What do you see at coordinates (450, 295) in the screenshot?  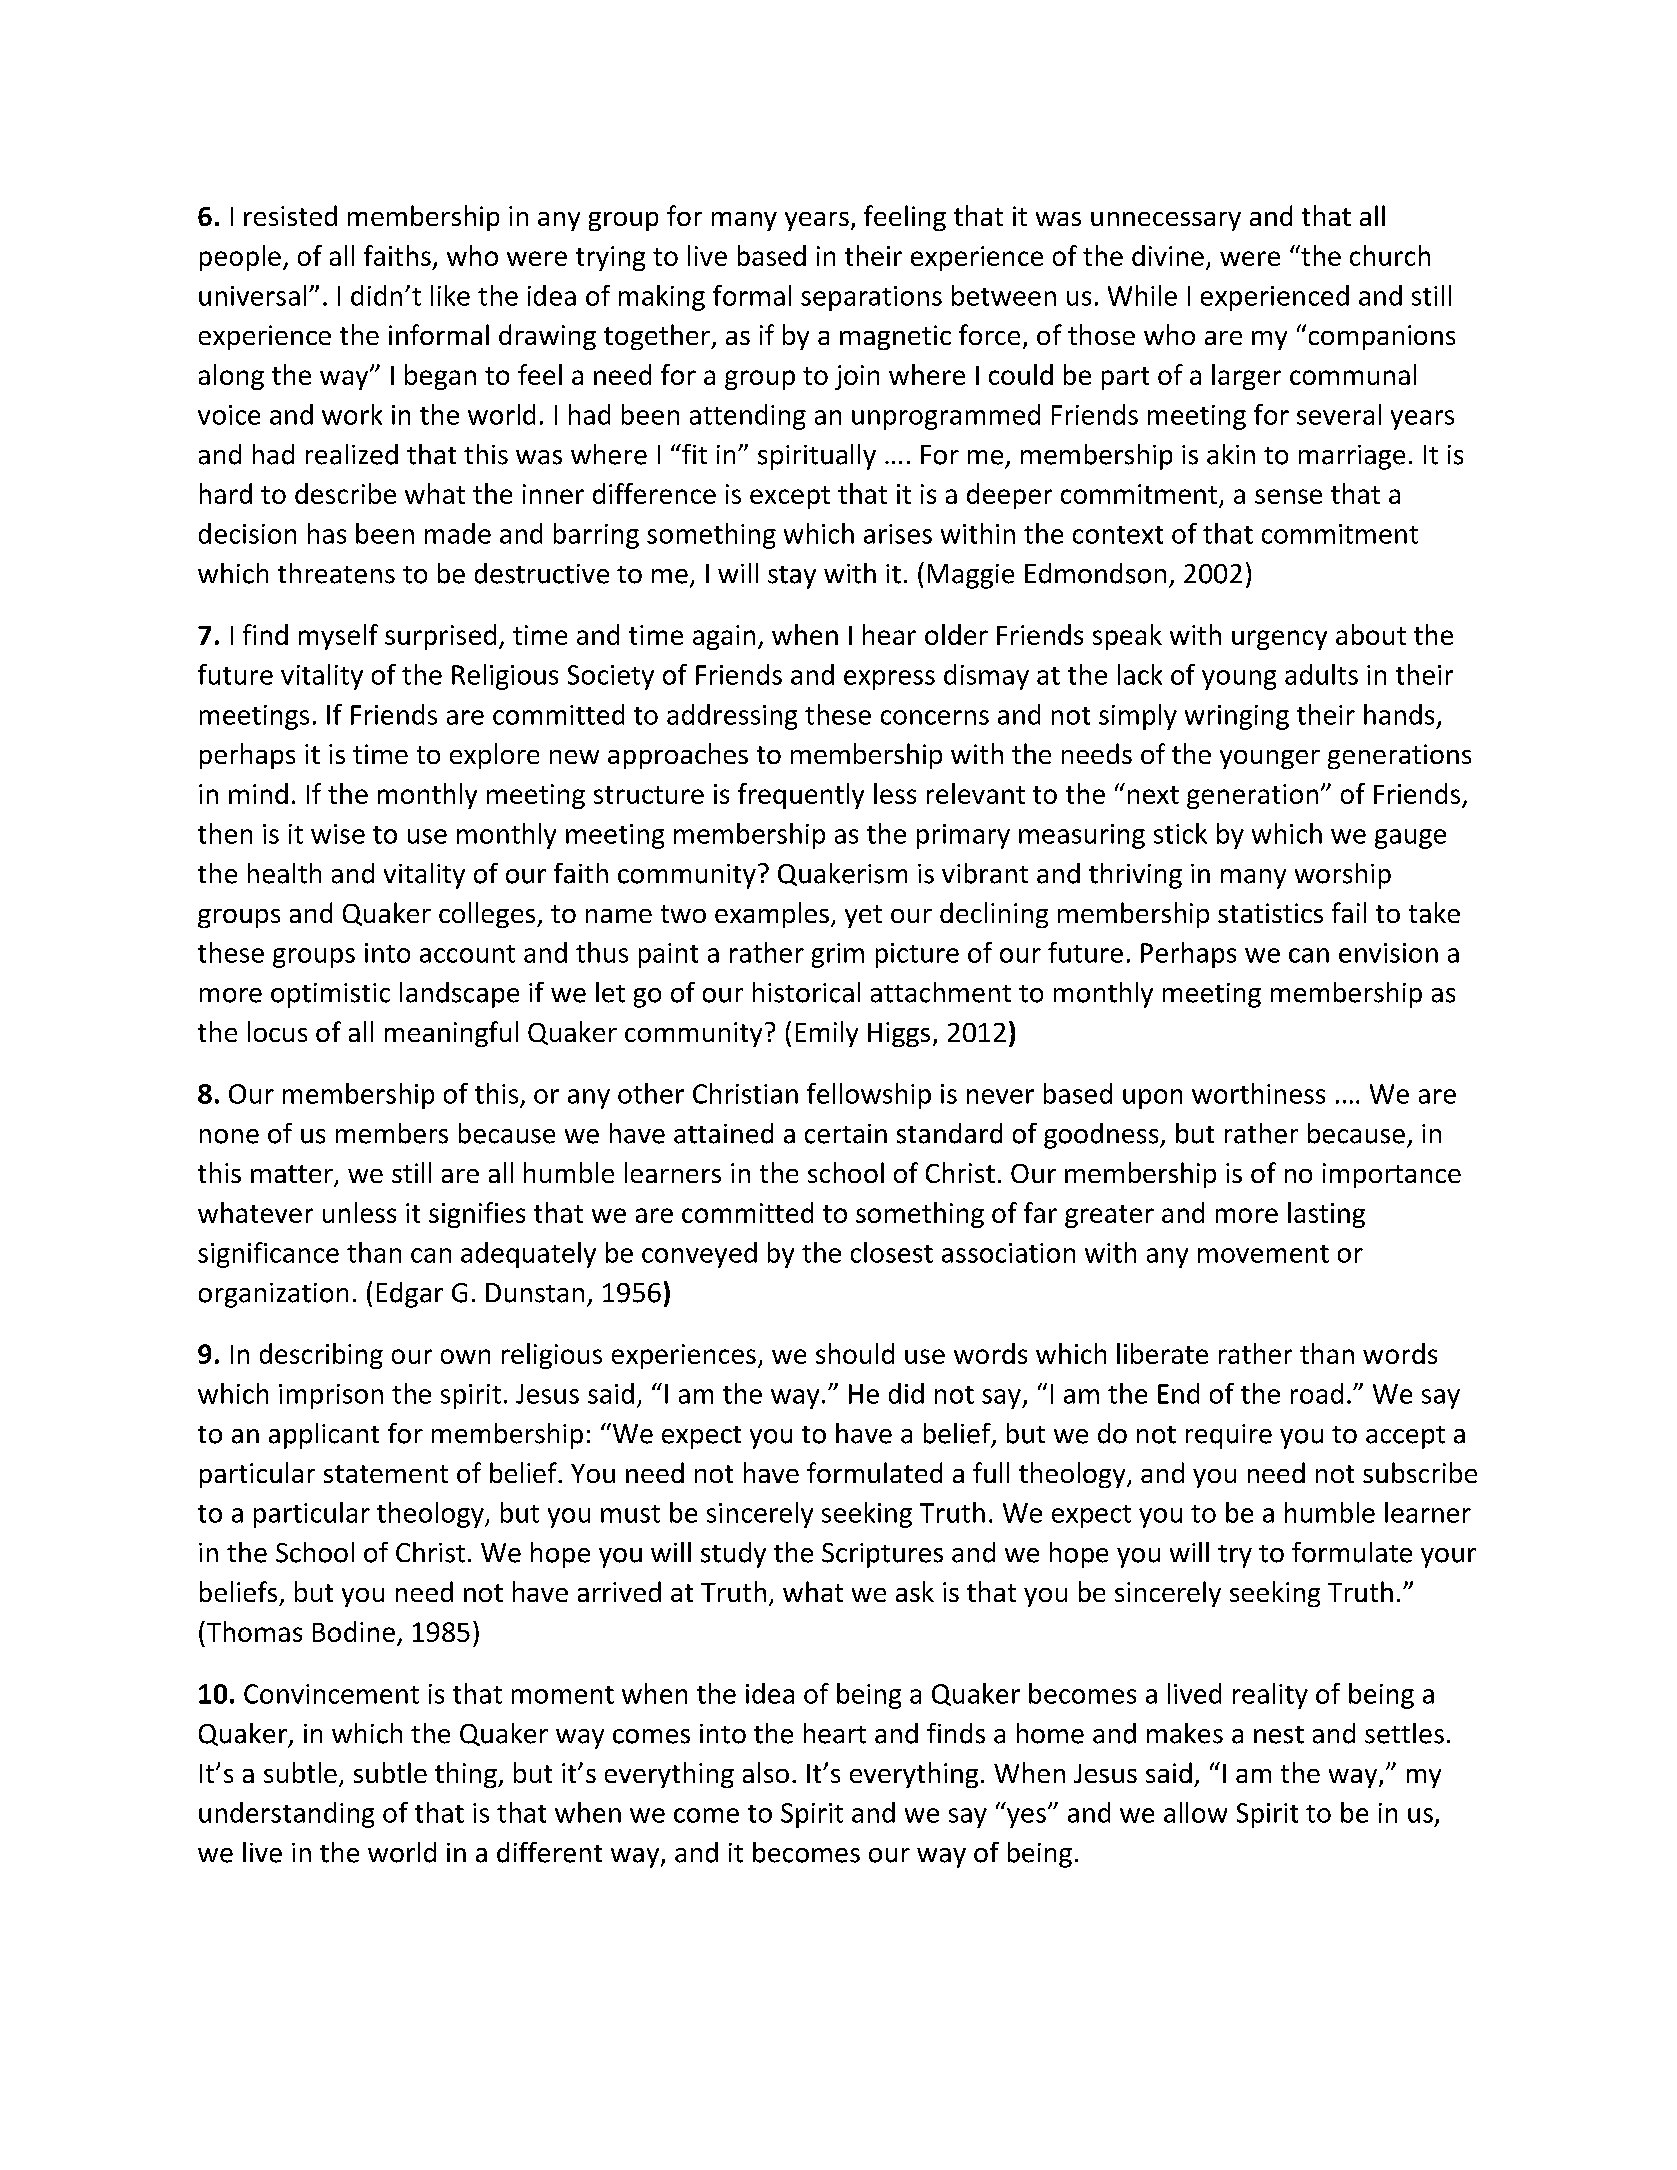 I see `like` at bounding box center [450, 295].
